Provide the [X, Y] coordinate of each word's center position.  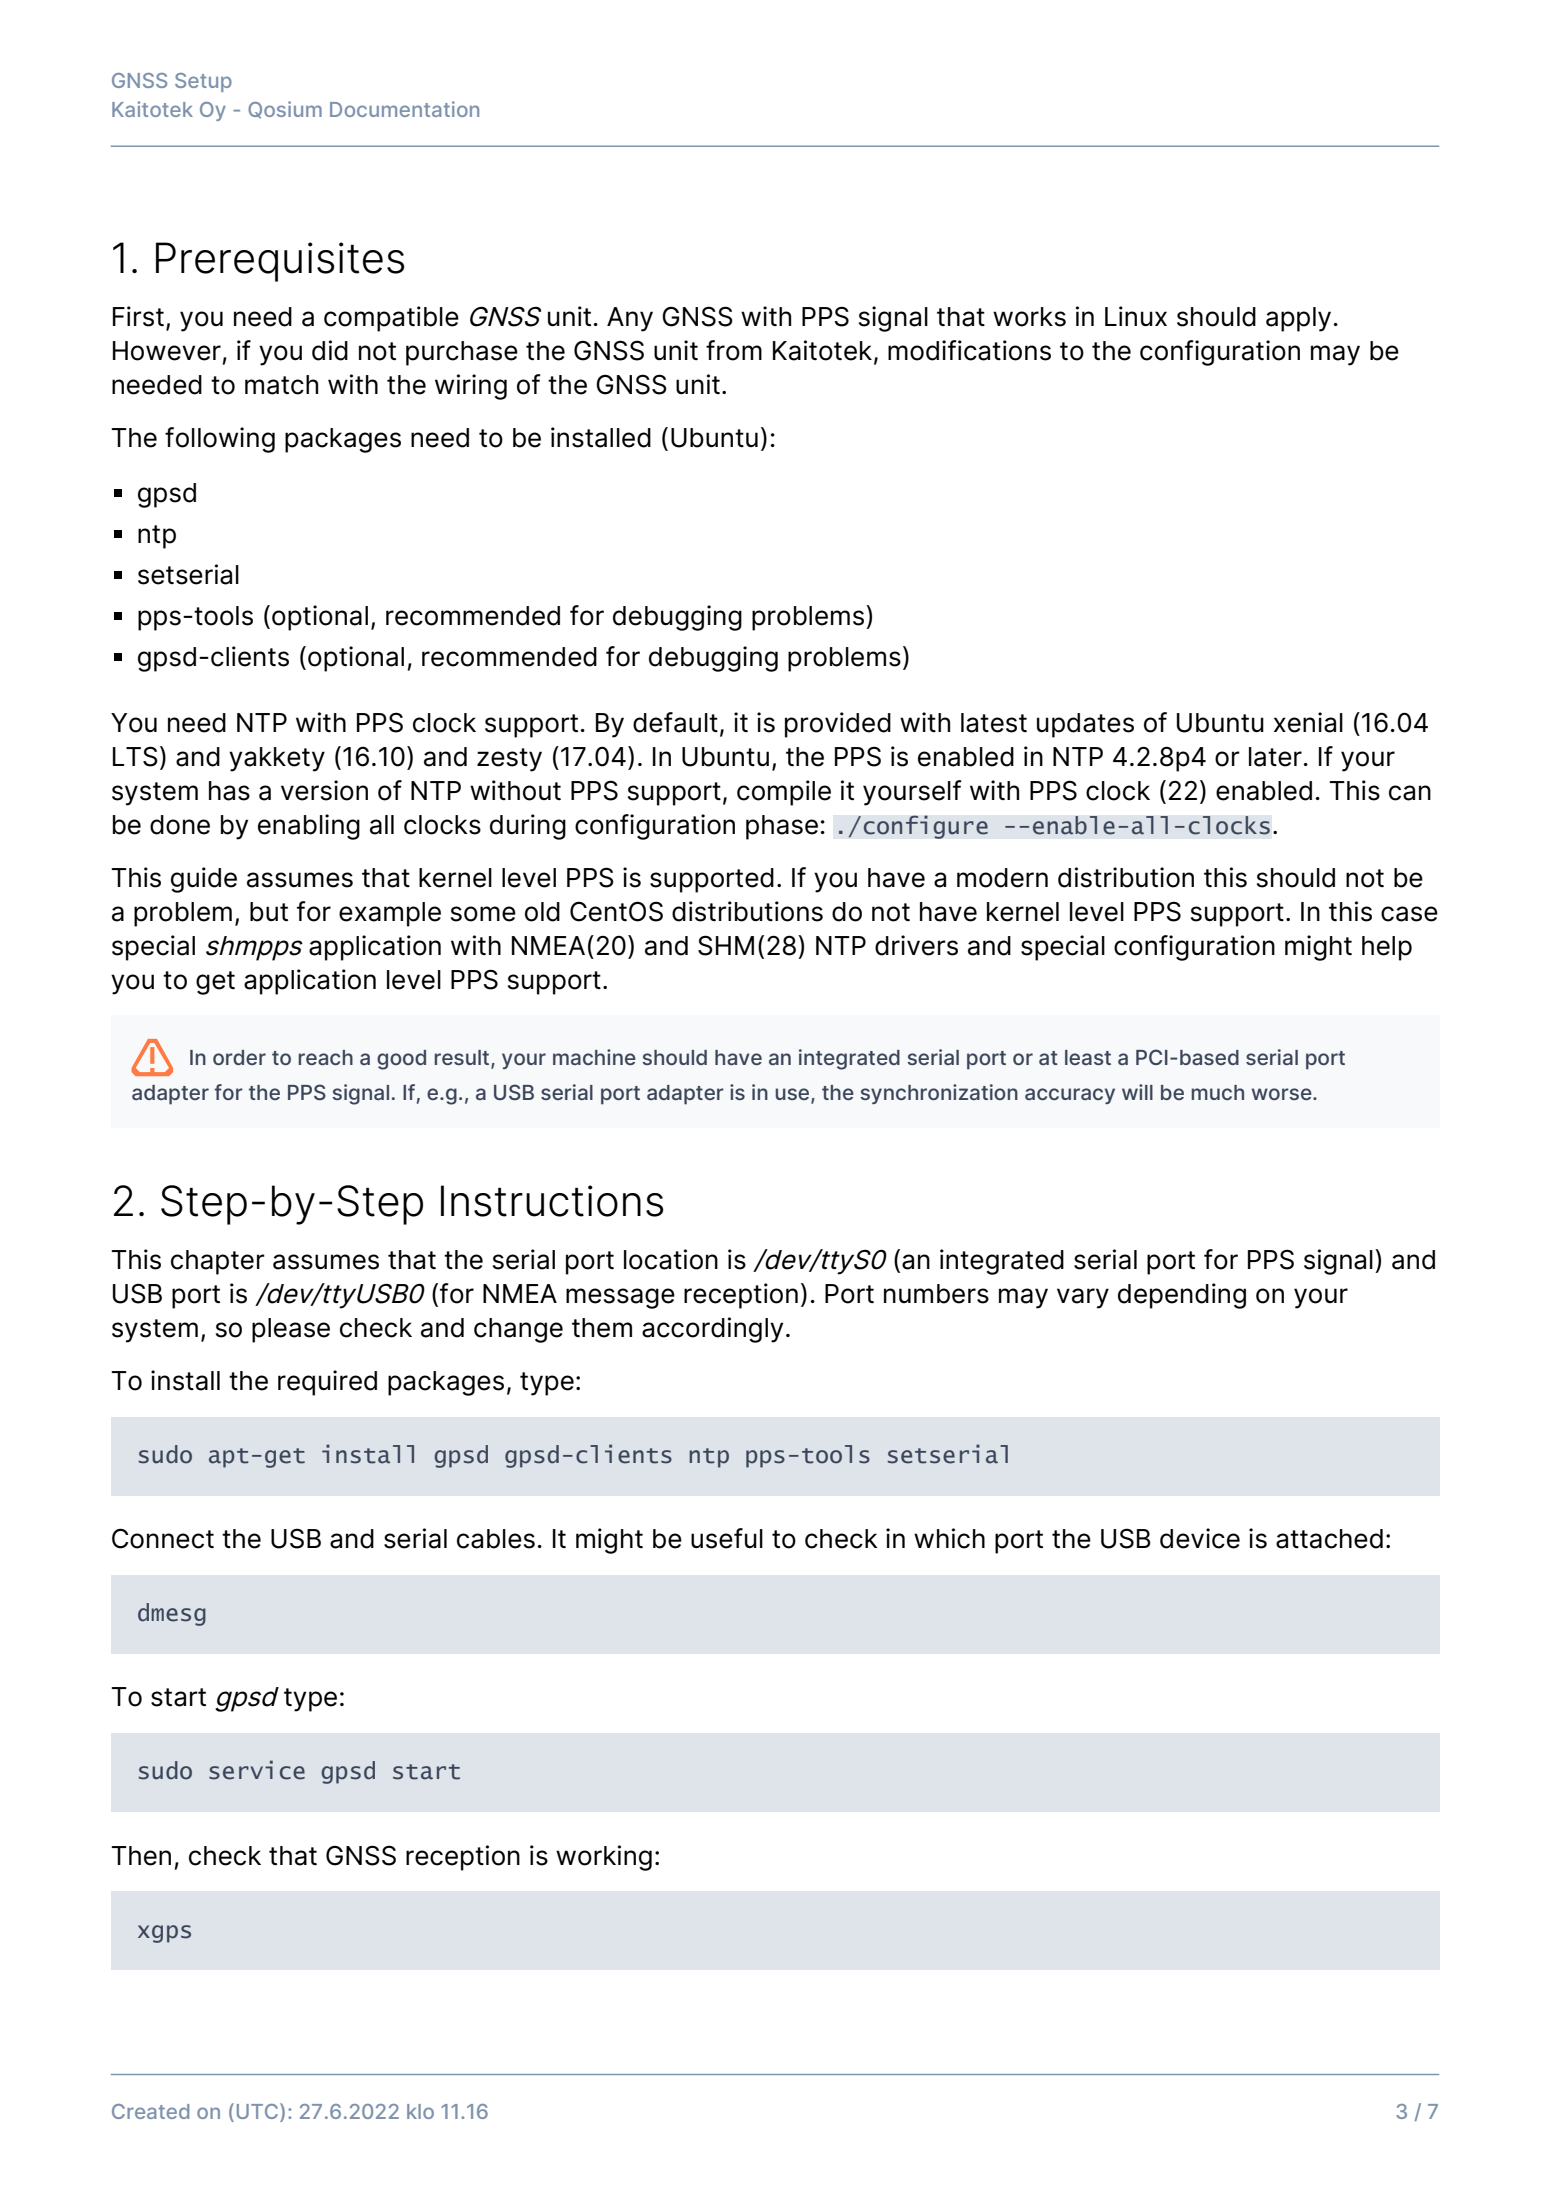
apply [1298, 319]
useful [727, 1538]
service [257, 1770]
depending [1182, 1296]
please [291, 1330]
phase [782, 827]
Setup [203, 82]
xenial [1308, 722]
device [1200, 1538]
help [1387, 948]
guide [204, 880]
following [220, 440]
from [734, 350]
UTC [259, 2111]
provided [838, 725]
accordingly [712, 1330]
